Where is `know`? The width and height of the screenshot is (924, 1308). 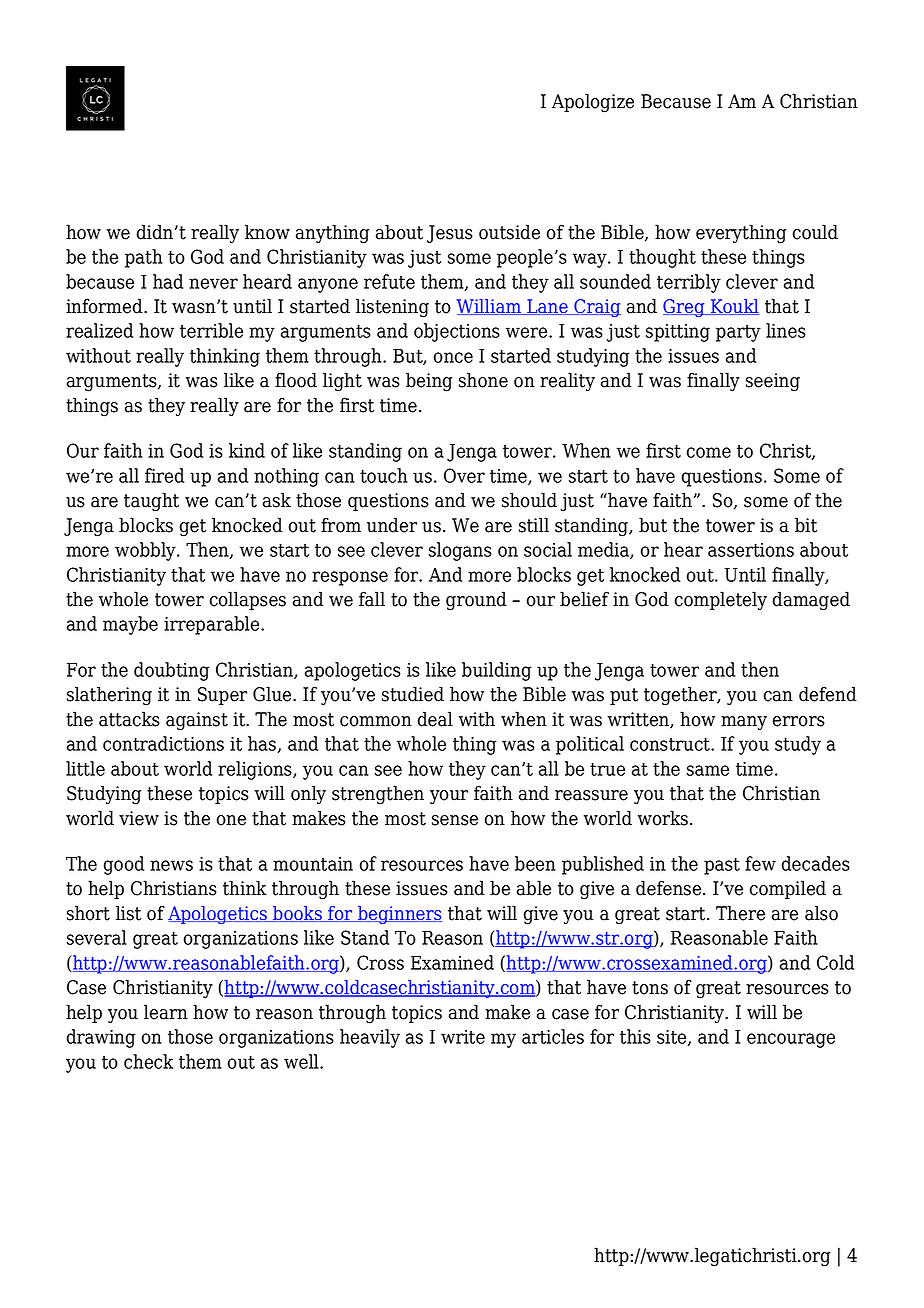
know is located at coordinates (267, 232).
